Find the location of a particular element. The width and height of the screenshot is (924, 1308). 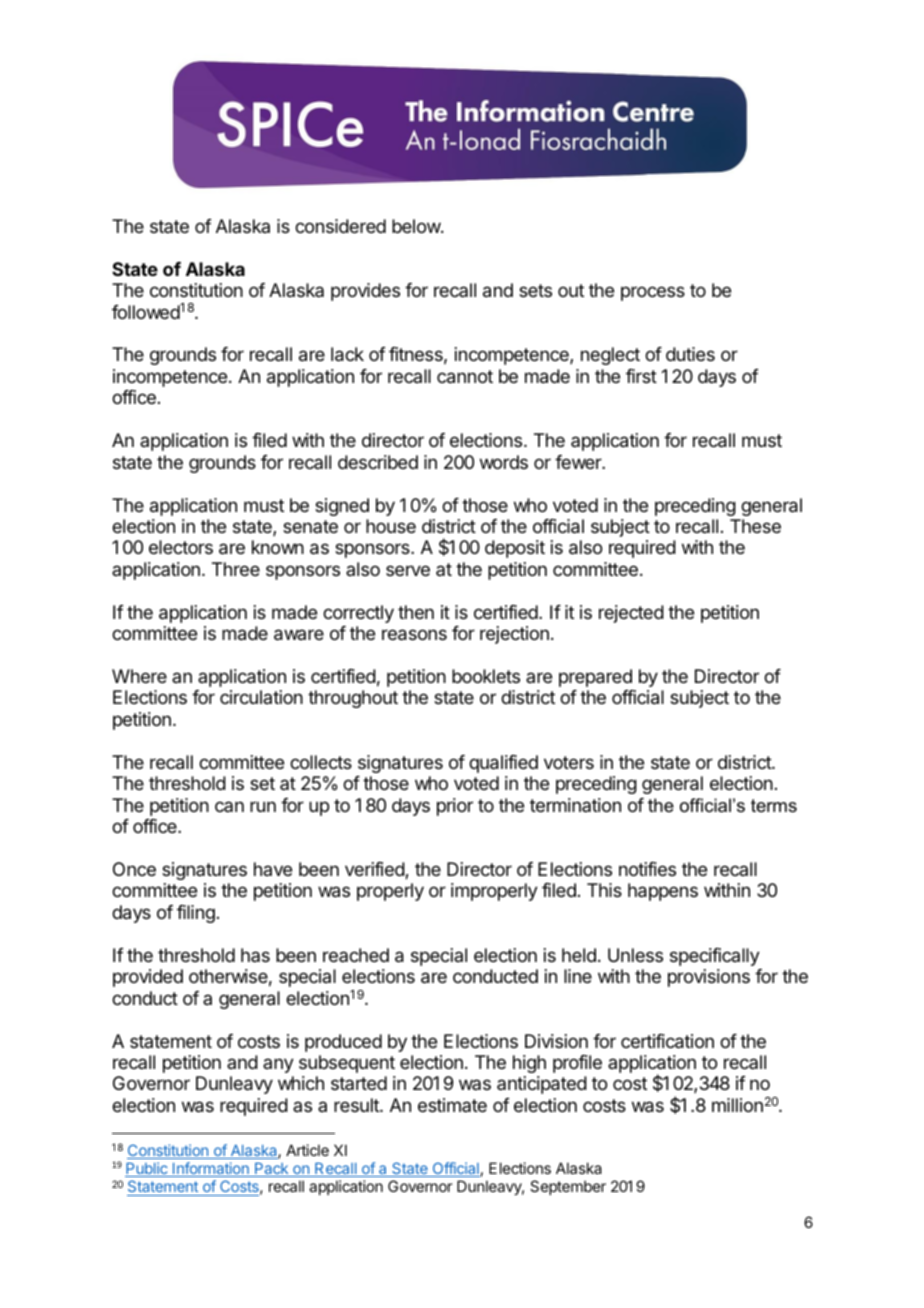

estimate is located at coordinates (452, 1105).
